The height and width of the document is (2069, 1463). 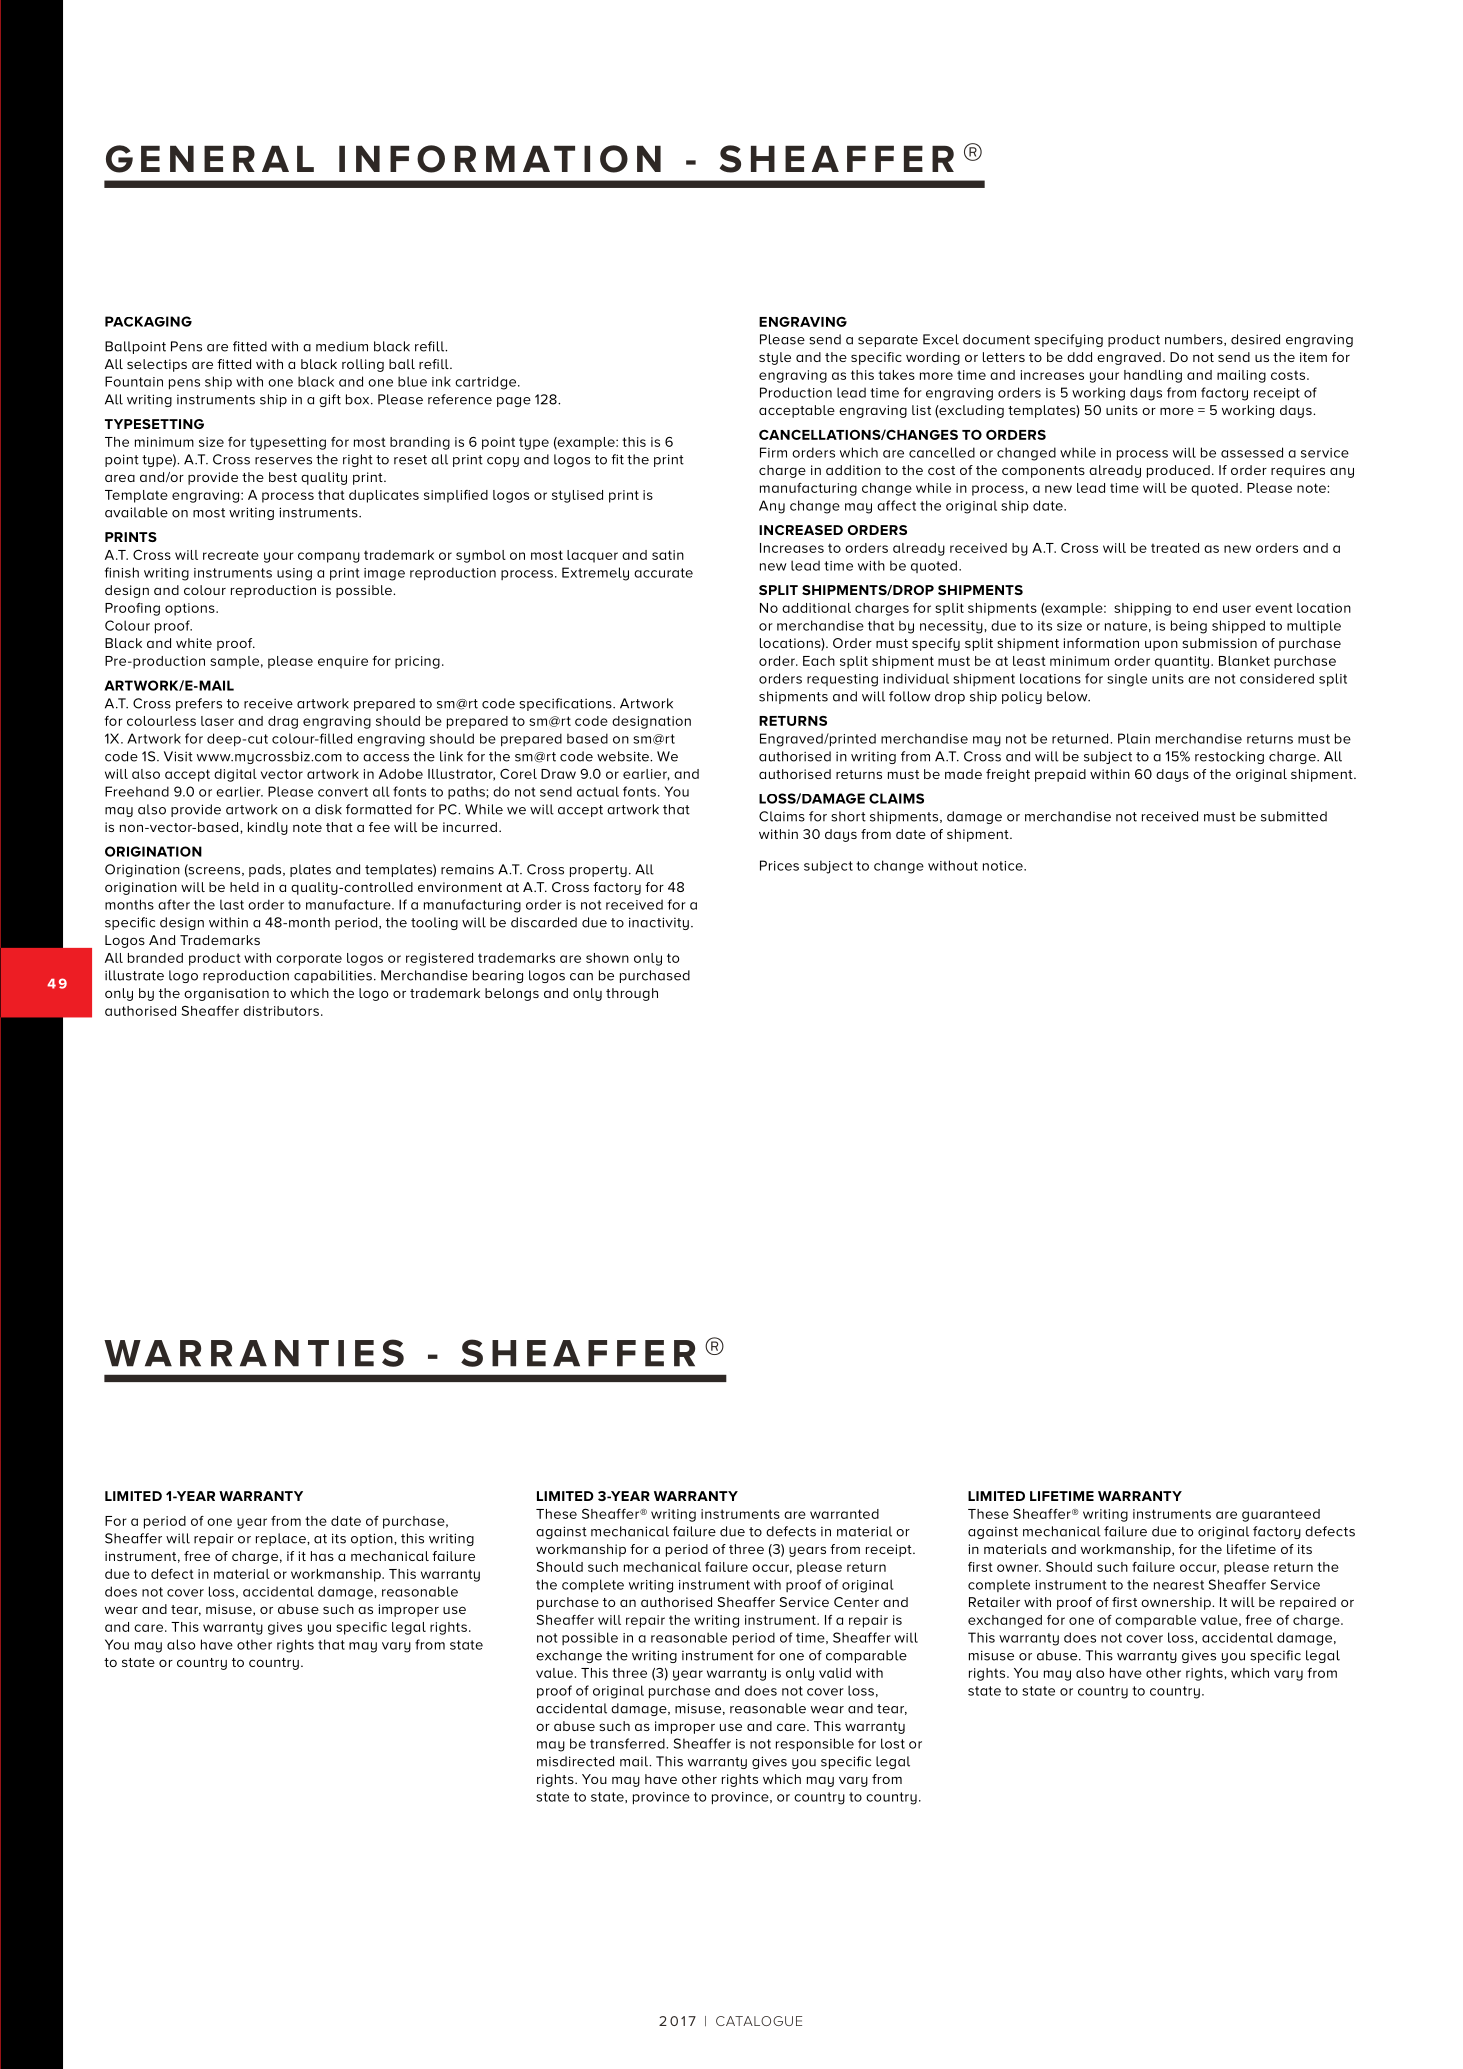 I want to click on style, so click(x=775, y=358).
